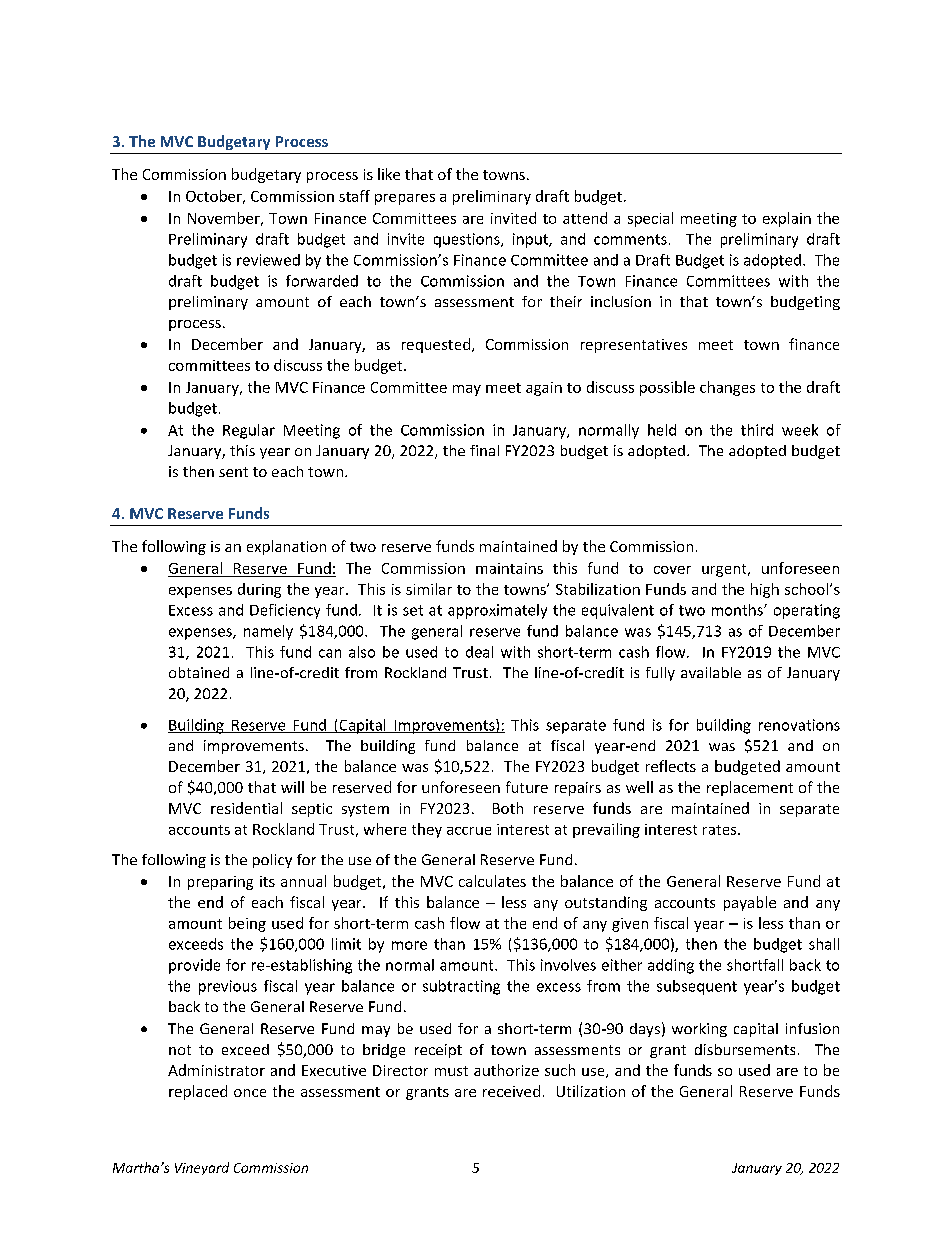 The image size is (952, 1233). Describe the element at coordinates (249, 431) in the screenshot. I see `Regular` at that location.
